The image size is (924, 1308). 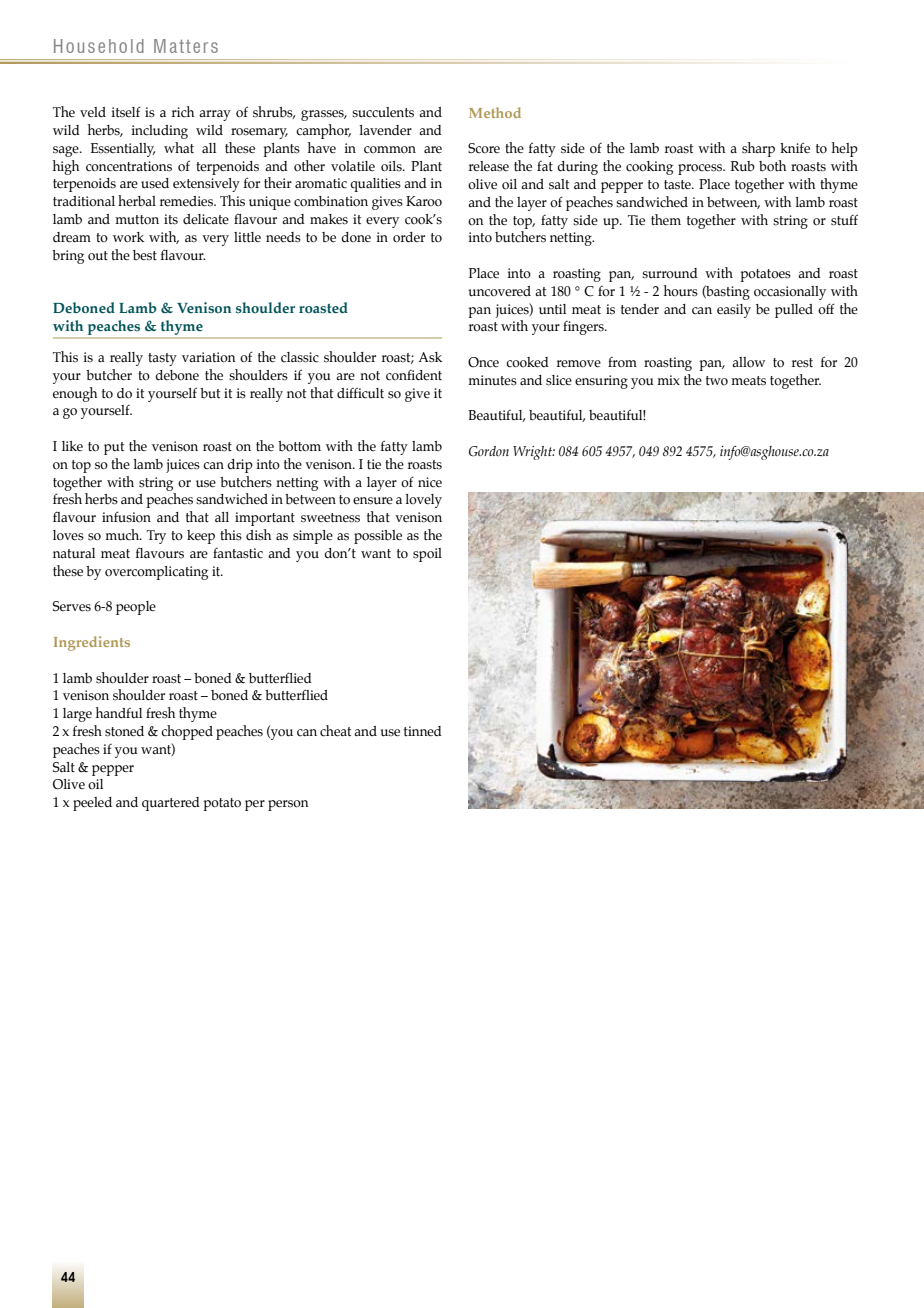 I want to click on sharp, so click(x=758, y=149).
